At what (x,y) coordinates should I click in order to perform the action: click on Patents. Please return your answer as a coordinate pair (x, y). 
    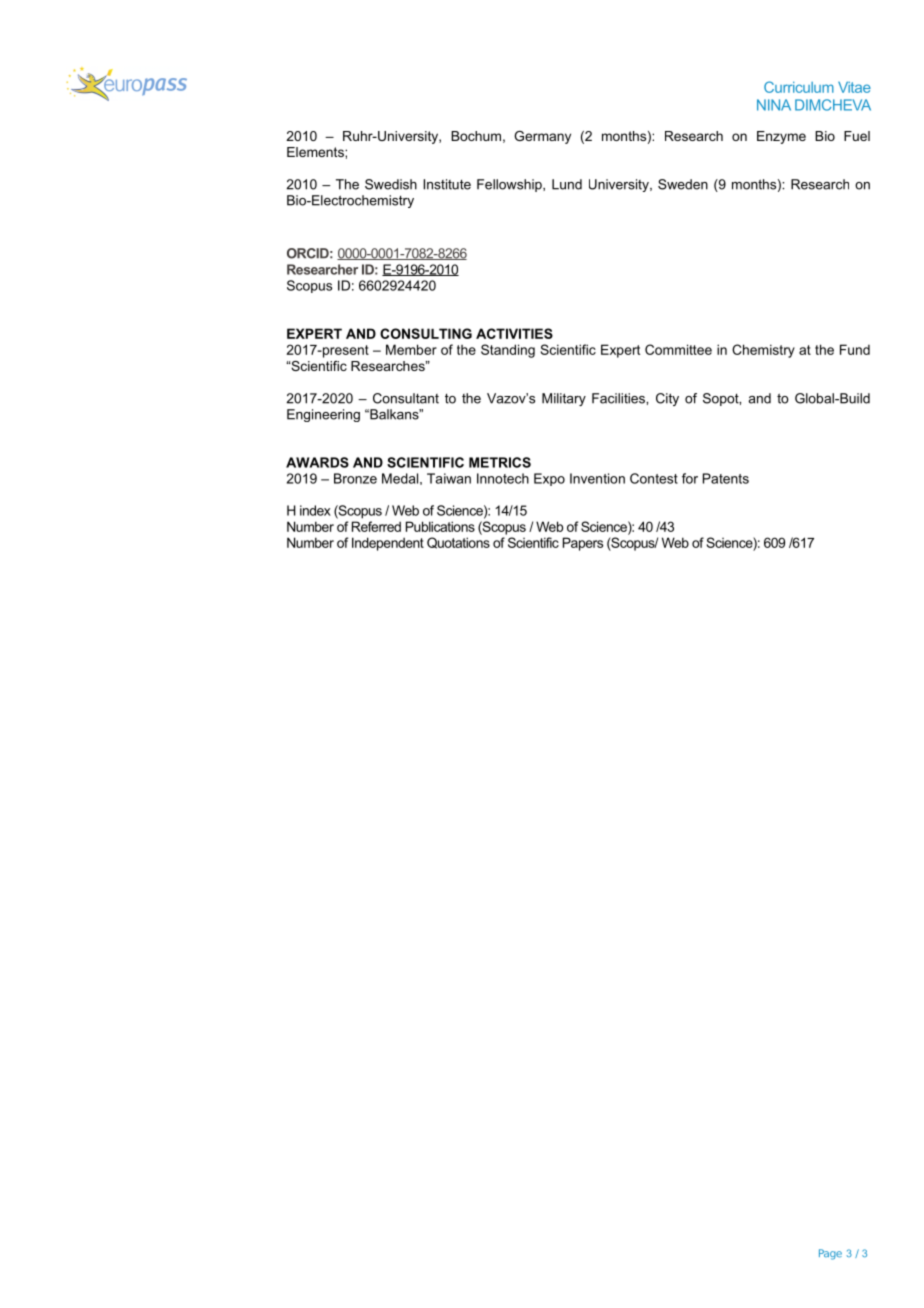
    Looking at the image, I should click on (726, 478).
